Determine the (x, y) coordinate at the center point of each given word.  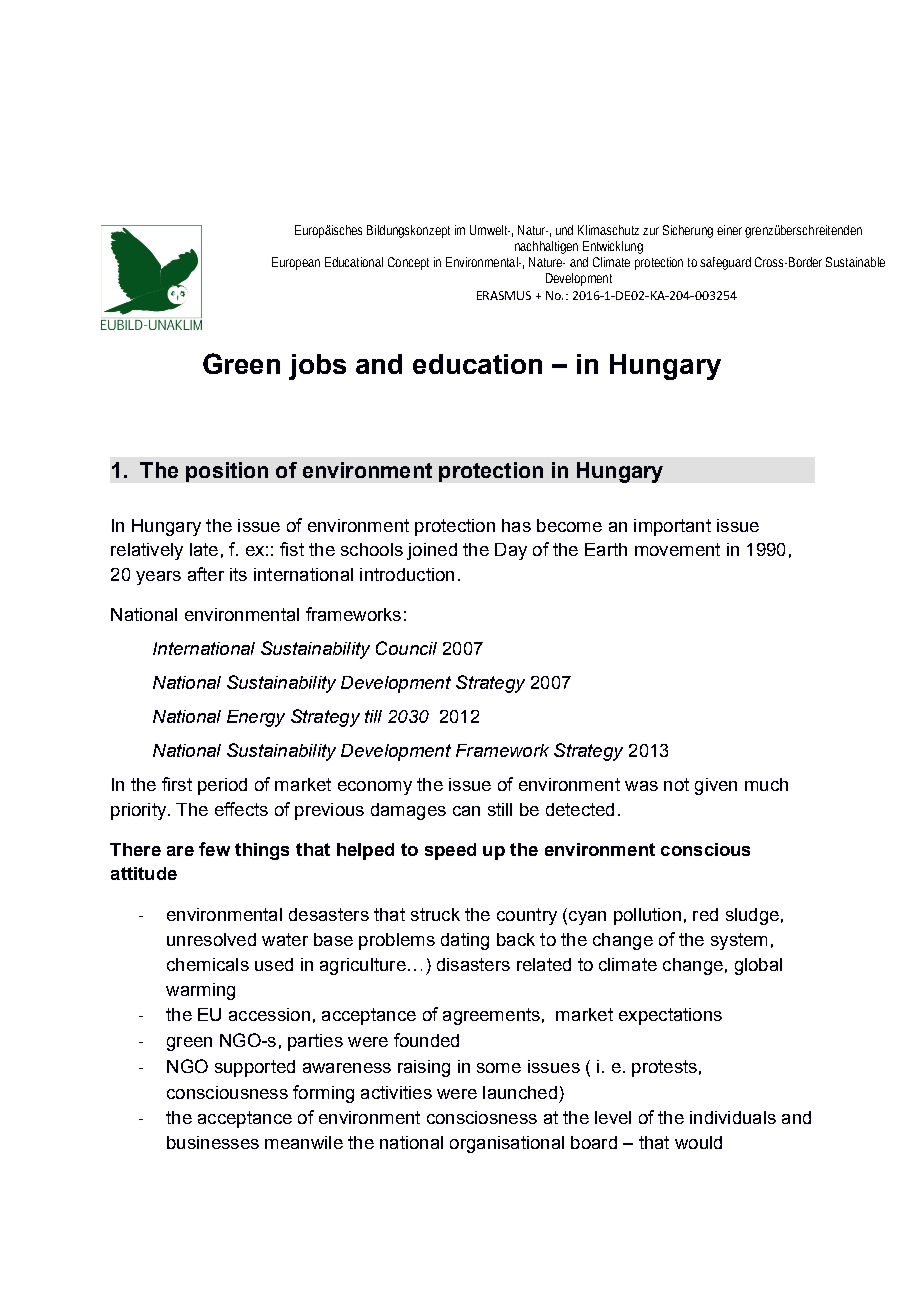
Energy (256, 718)
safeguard (725, 263)
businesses (213, 1142)
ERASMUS (504, 295)
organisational (507, 1144)
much (766, 784)
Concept (408, 263)
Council (406, 648)
